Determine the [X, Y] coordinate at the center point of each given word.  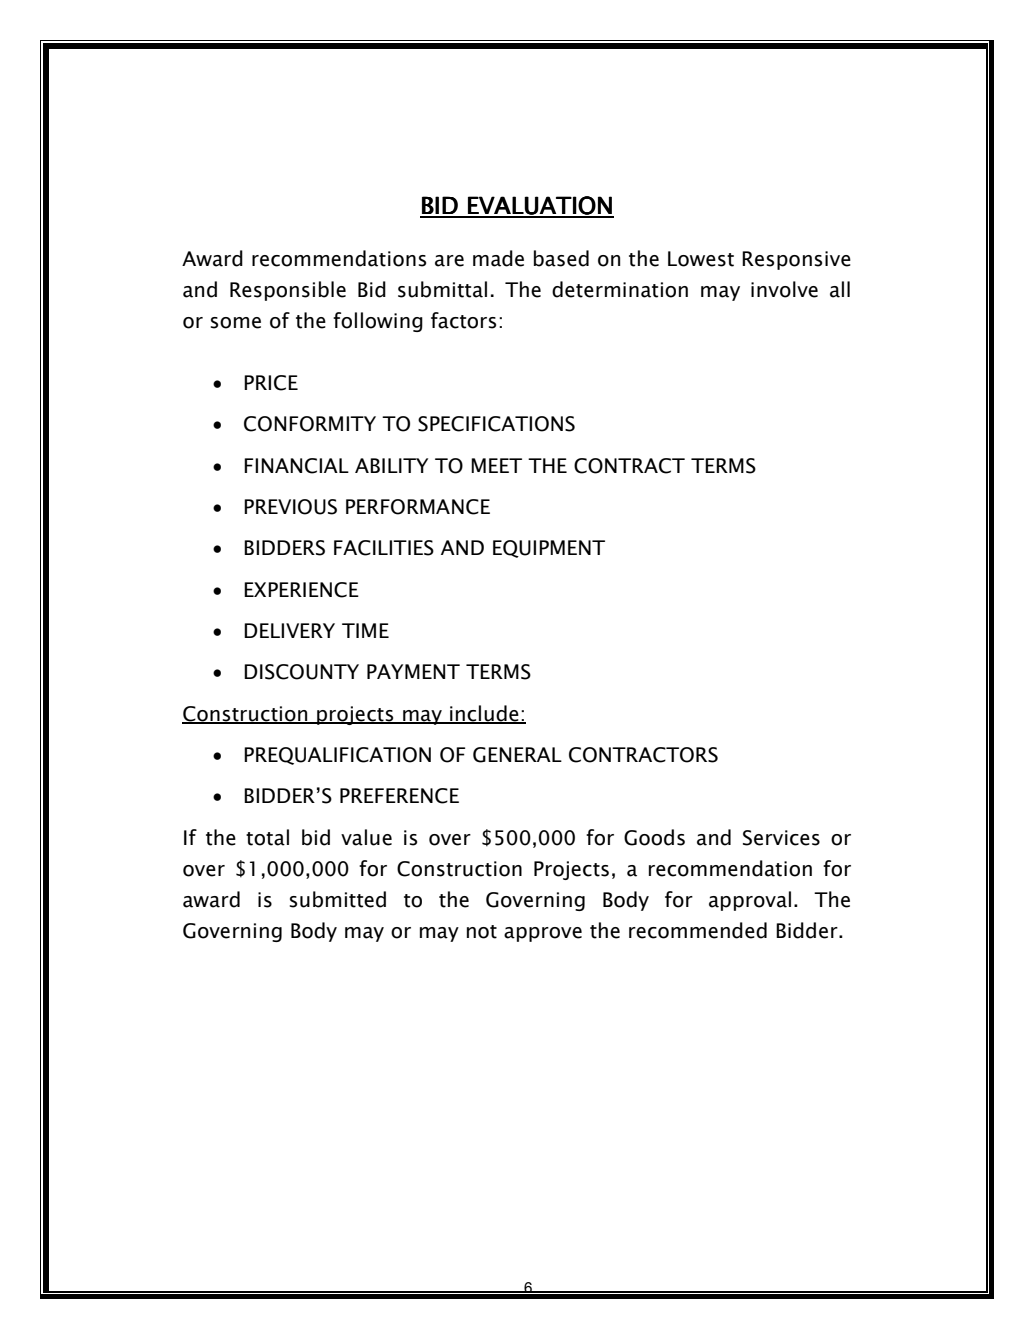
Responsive [796, 260]
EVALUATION [540, 206]
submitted [338, 899]
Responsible [288, 291]
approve [543, 934]
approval [750, 901]
